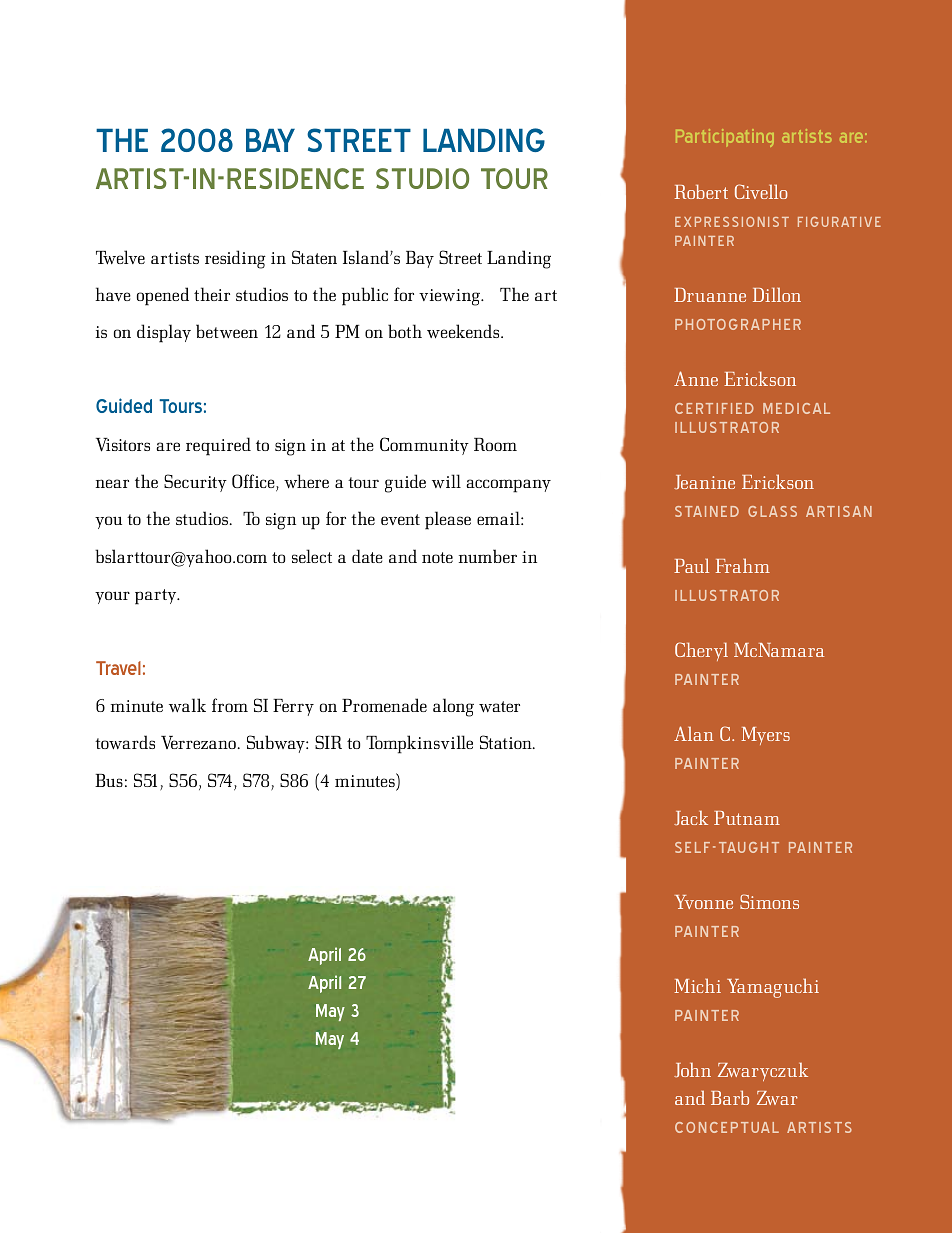 This image has height=1233, width=952. I want to click on Participating, so click(725, 138).
